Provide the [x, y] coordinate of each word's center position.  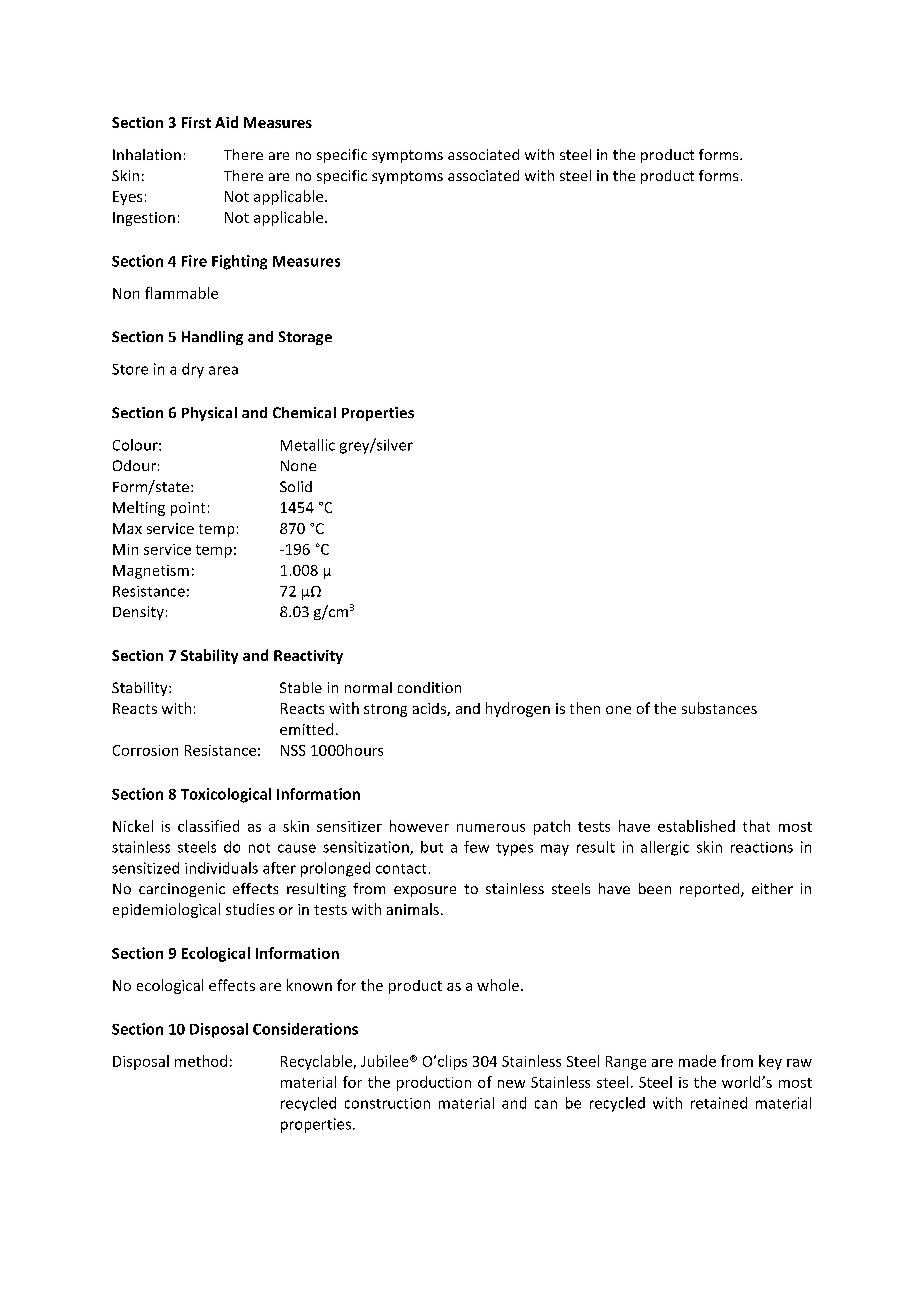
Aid [226, 122]
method [201, 1061]
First [196, 122]
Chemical [304, 412]
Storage [305, 338]
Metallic [308, 445]
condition [429, 687]
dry [193, 370]
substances [719, 708]
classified [208, 826]
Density [138, 613]
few [476, 847]
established [696, 826]
